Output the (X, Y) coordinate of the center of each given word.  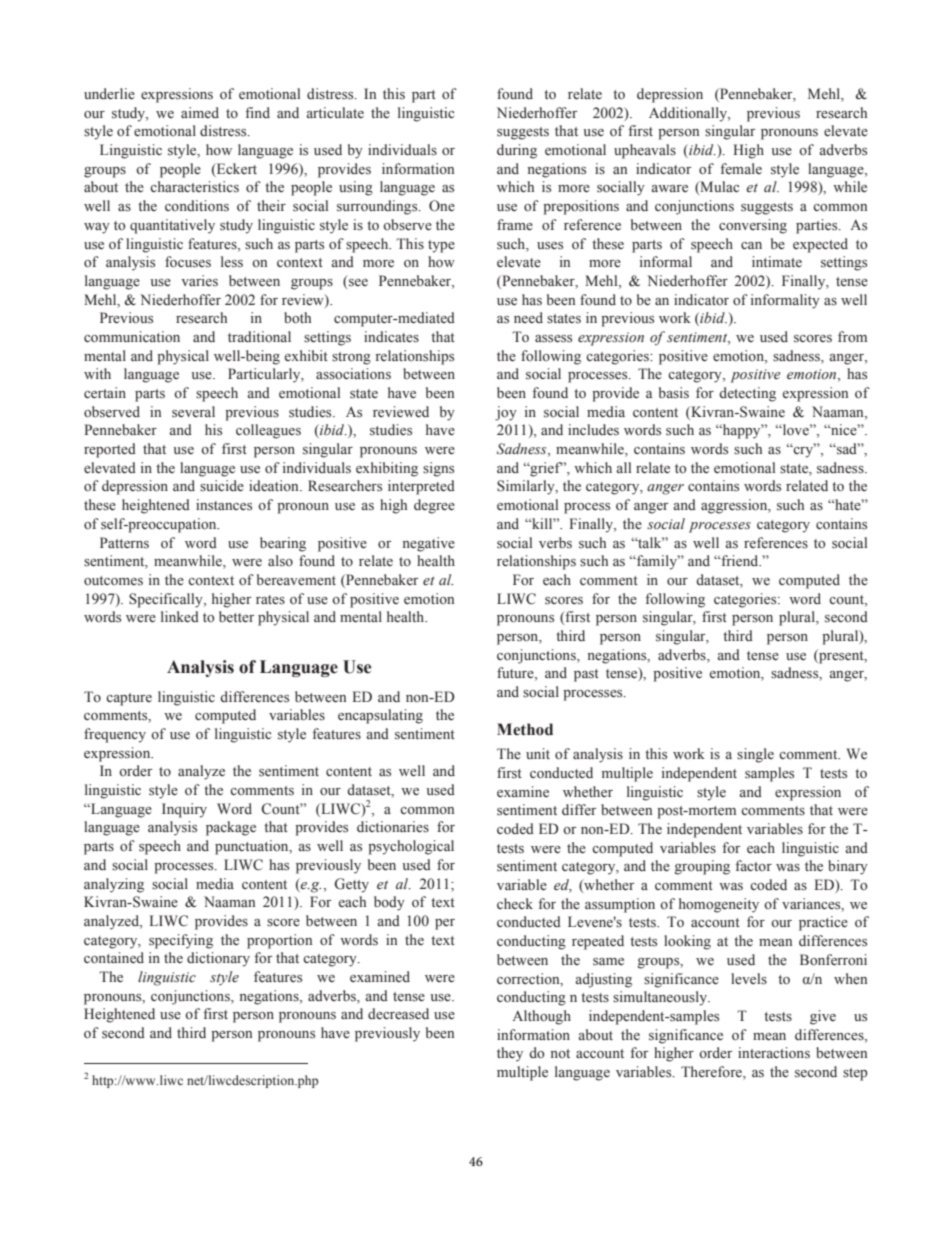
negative (429, 544)
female (741, 168)
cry (803, 451)
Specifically (167, 600)
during (517, 151)
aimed (200, 112)
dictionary (218, 959)
